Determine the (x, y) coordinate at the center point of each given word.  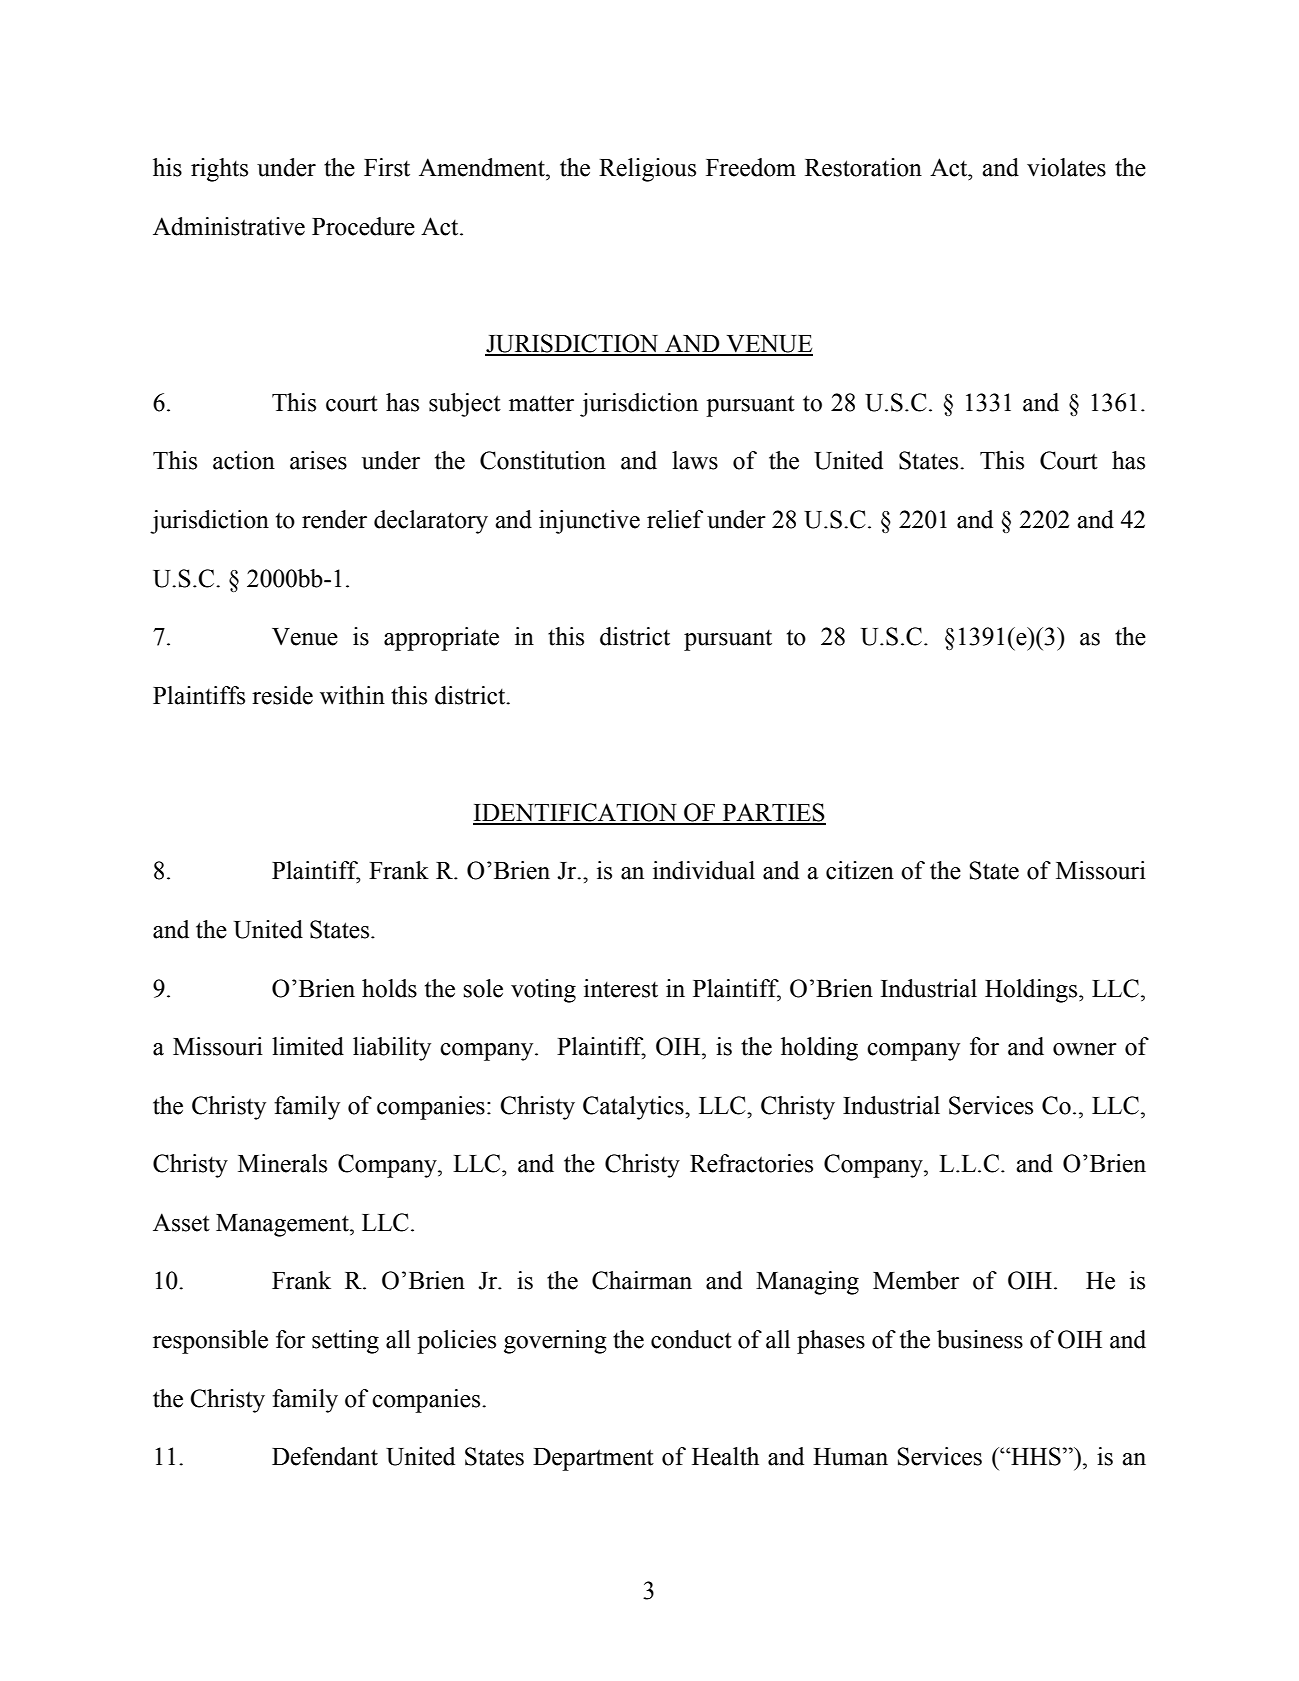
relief (675, 519)
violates (1066, 167)
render (334, 519)
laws (695, 460)
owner (1085, 1049)
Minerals (282, 1163)
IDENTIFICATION (576, 813)
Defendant (325, 1456)
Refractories (751, 1163)
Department (593, 1459)
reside (282, 695)
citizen (860, 870)
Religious (647, 170)
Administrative (229, 226)
